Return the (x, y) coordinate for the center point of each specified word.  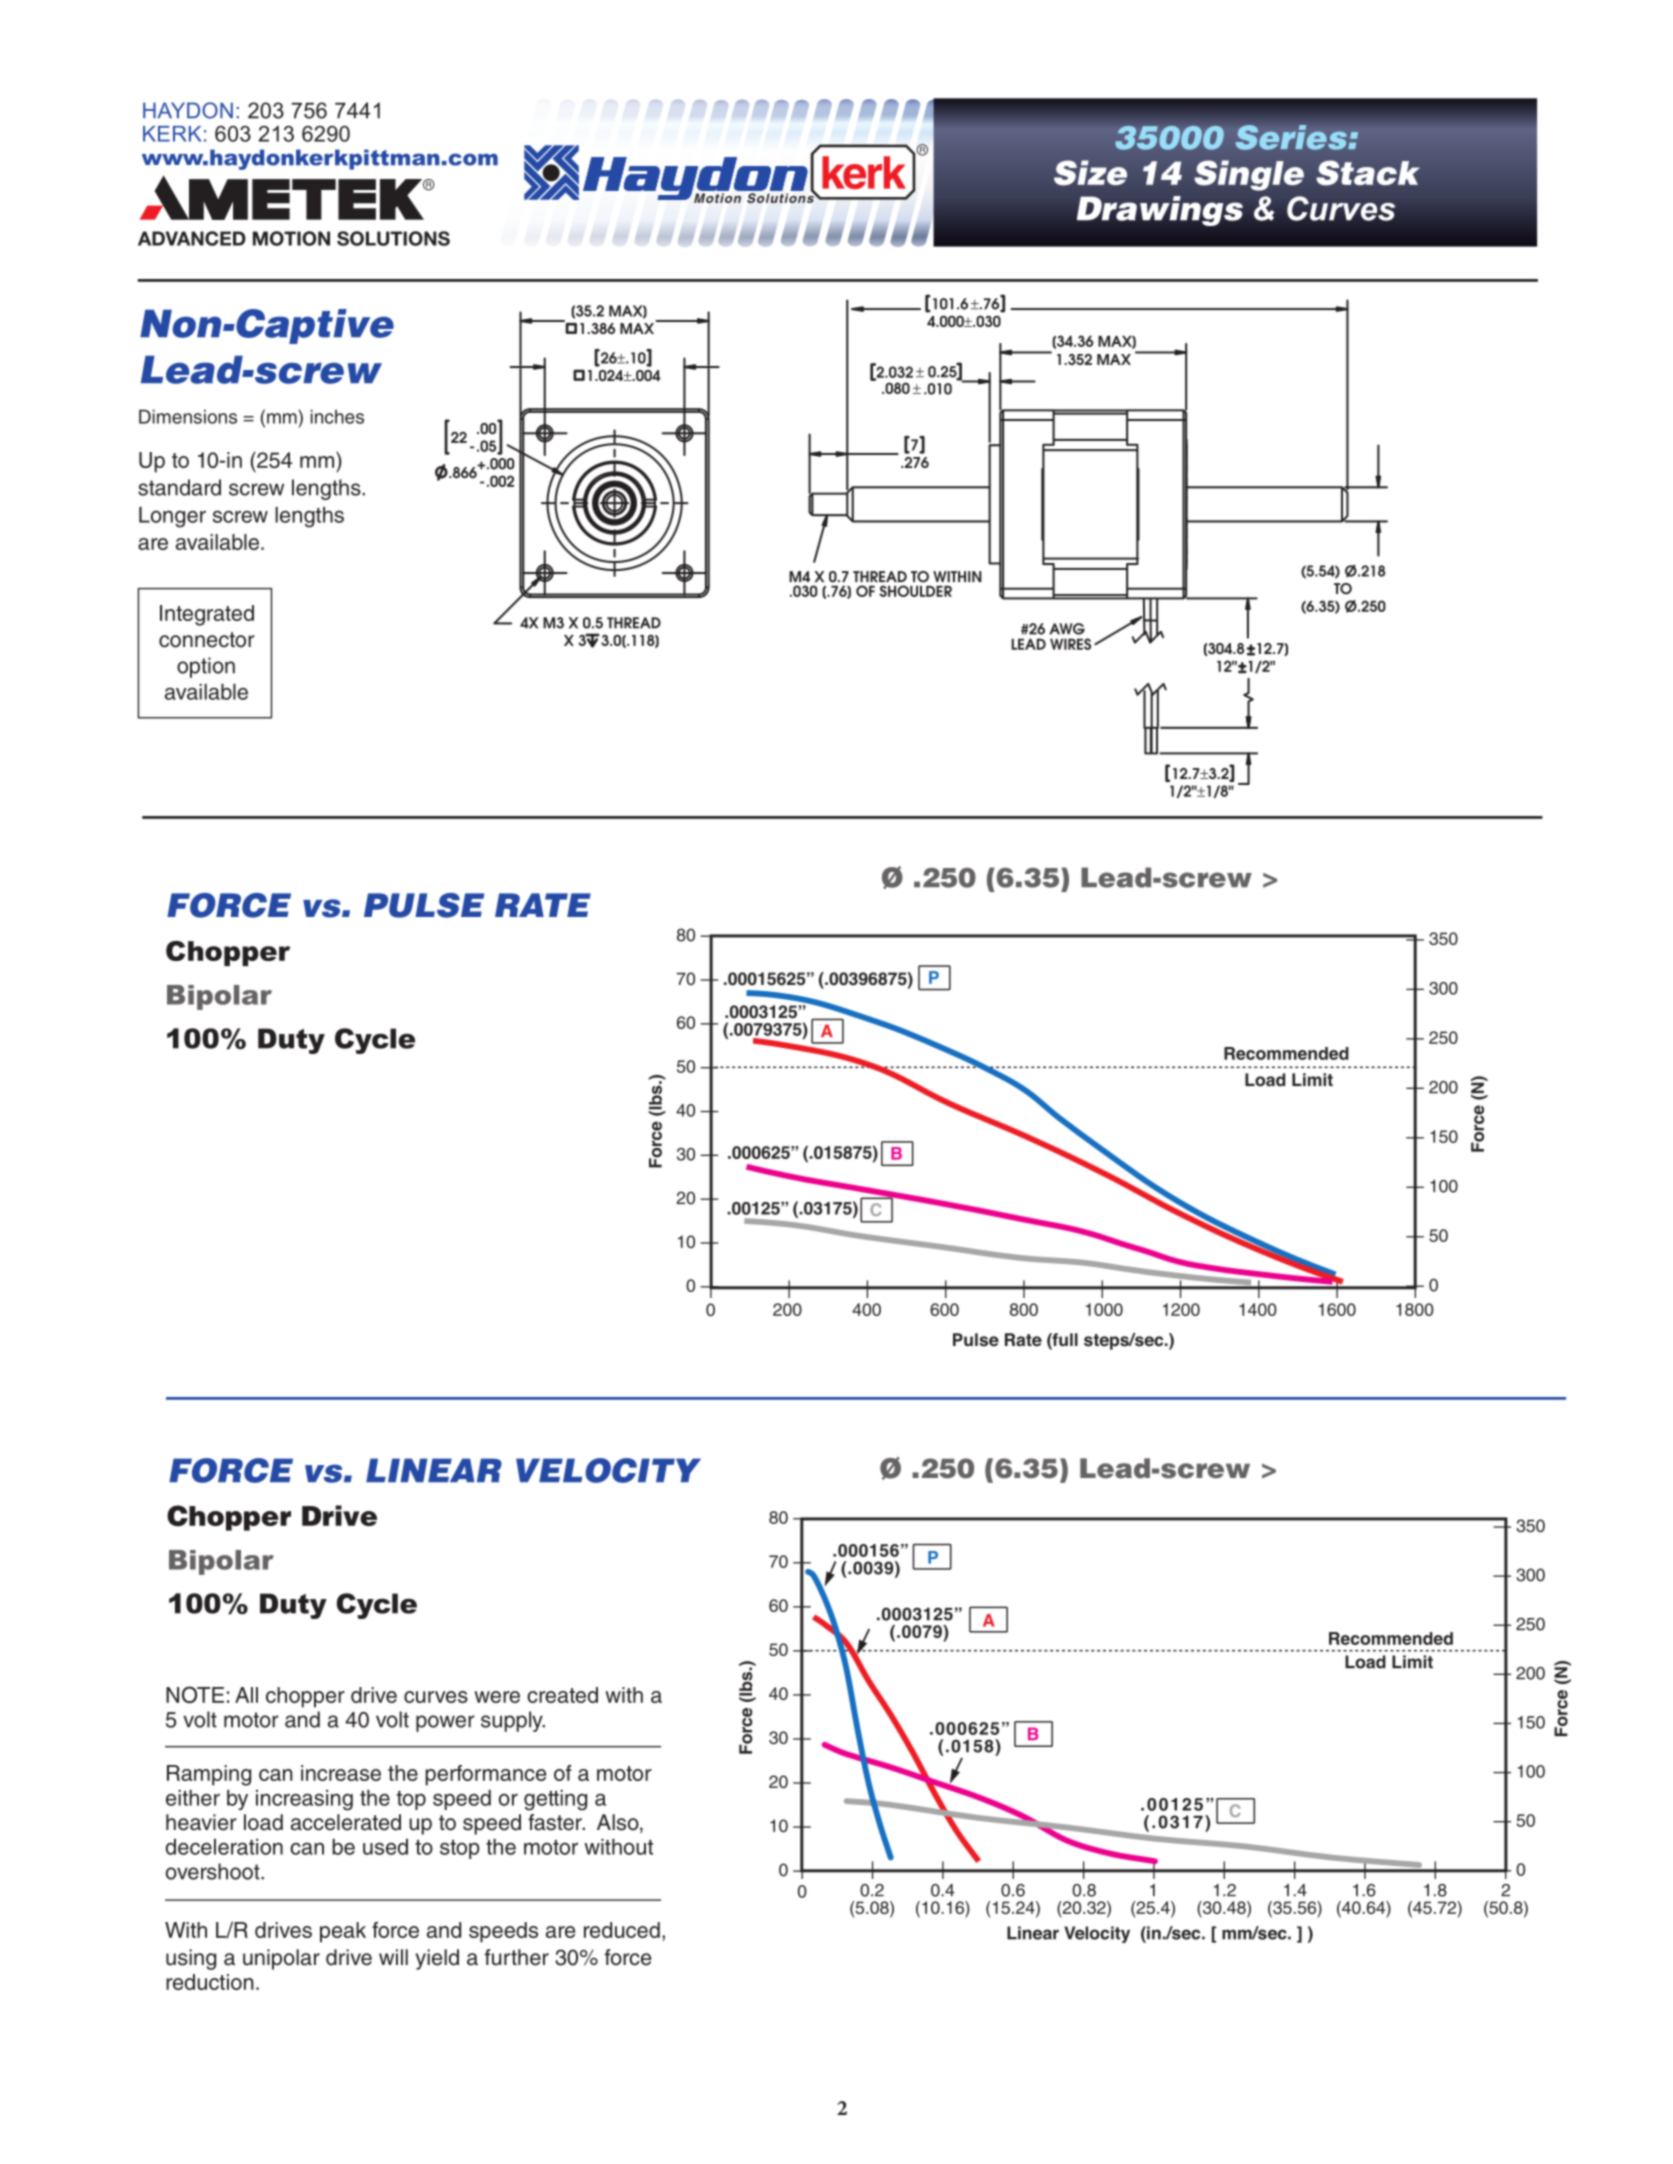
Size (1090, 173)
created (562, 1695)
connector (207, 640)
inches (337, 416)
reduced (622, 1930)
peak (343, 1932)
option (206, 667)
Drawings (1160, 211)
